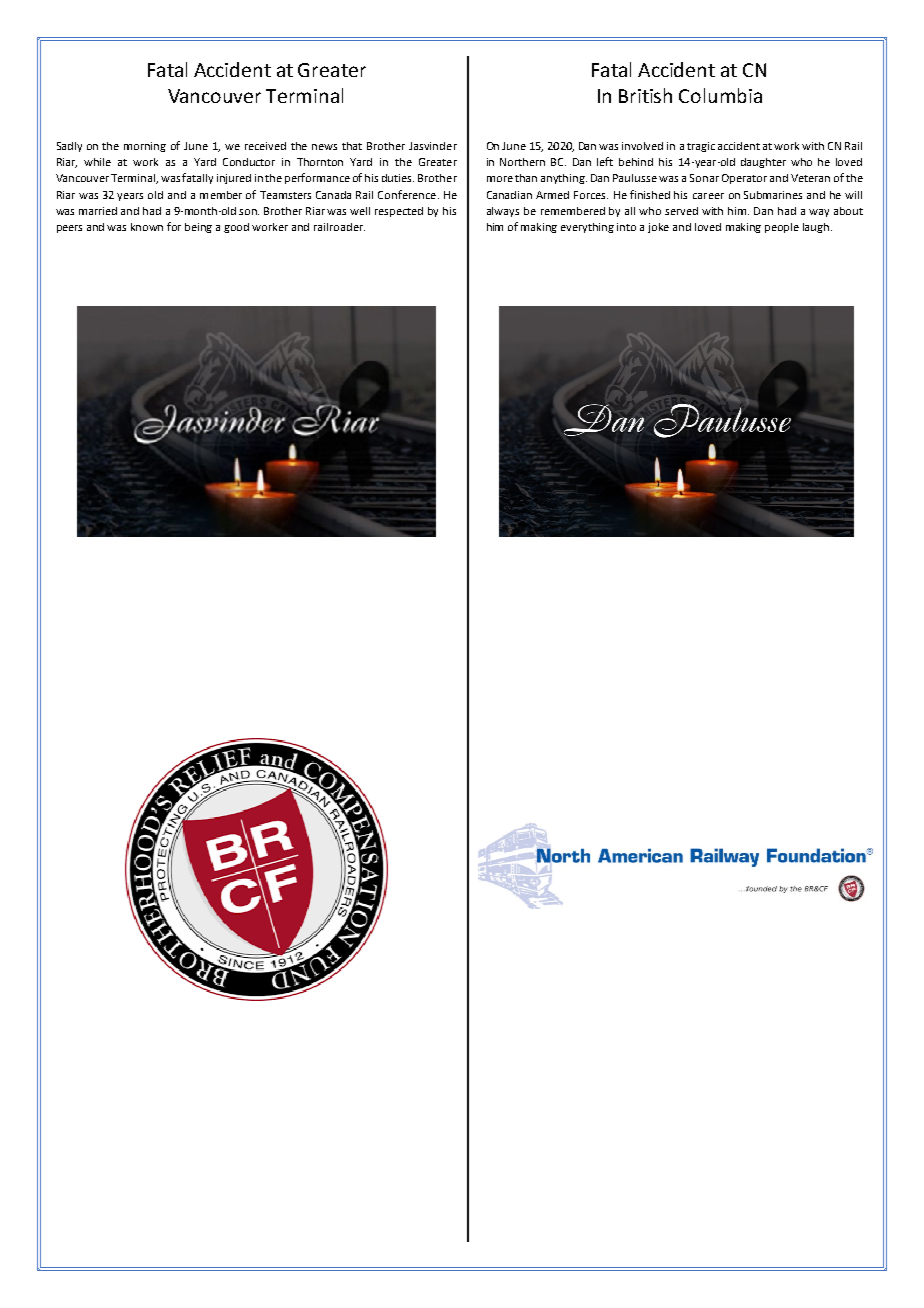 The height and width of the screenshot is (1308, 924). I want to click on British, so click(645, 95).
